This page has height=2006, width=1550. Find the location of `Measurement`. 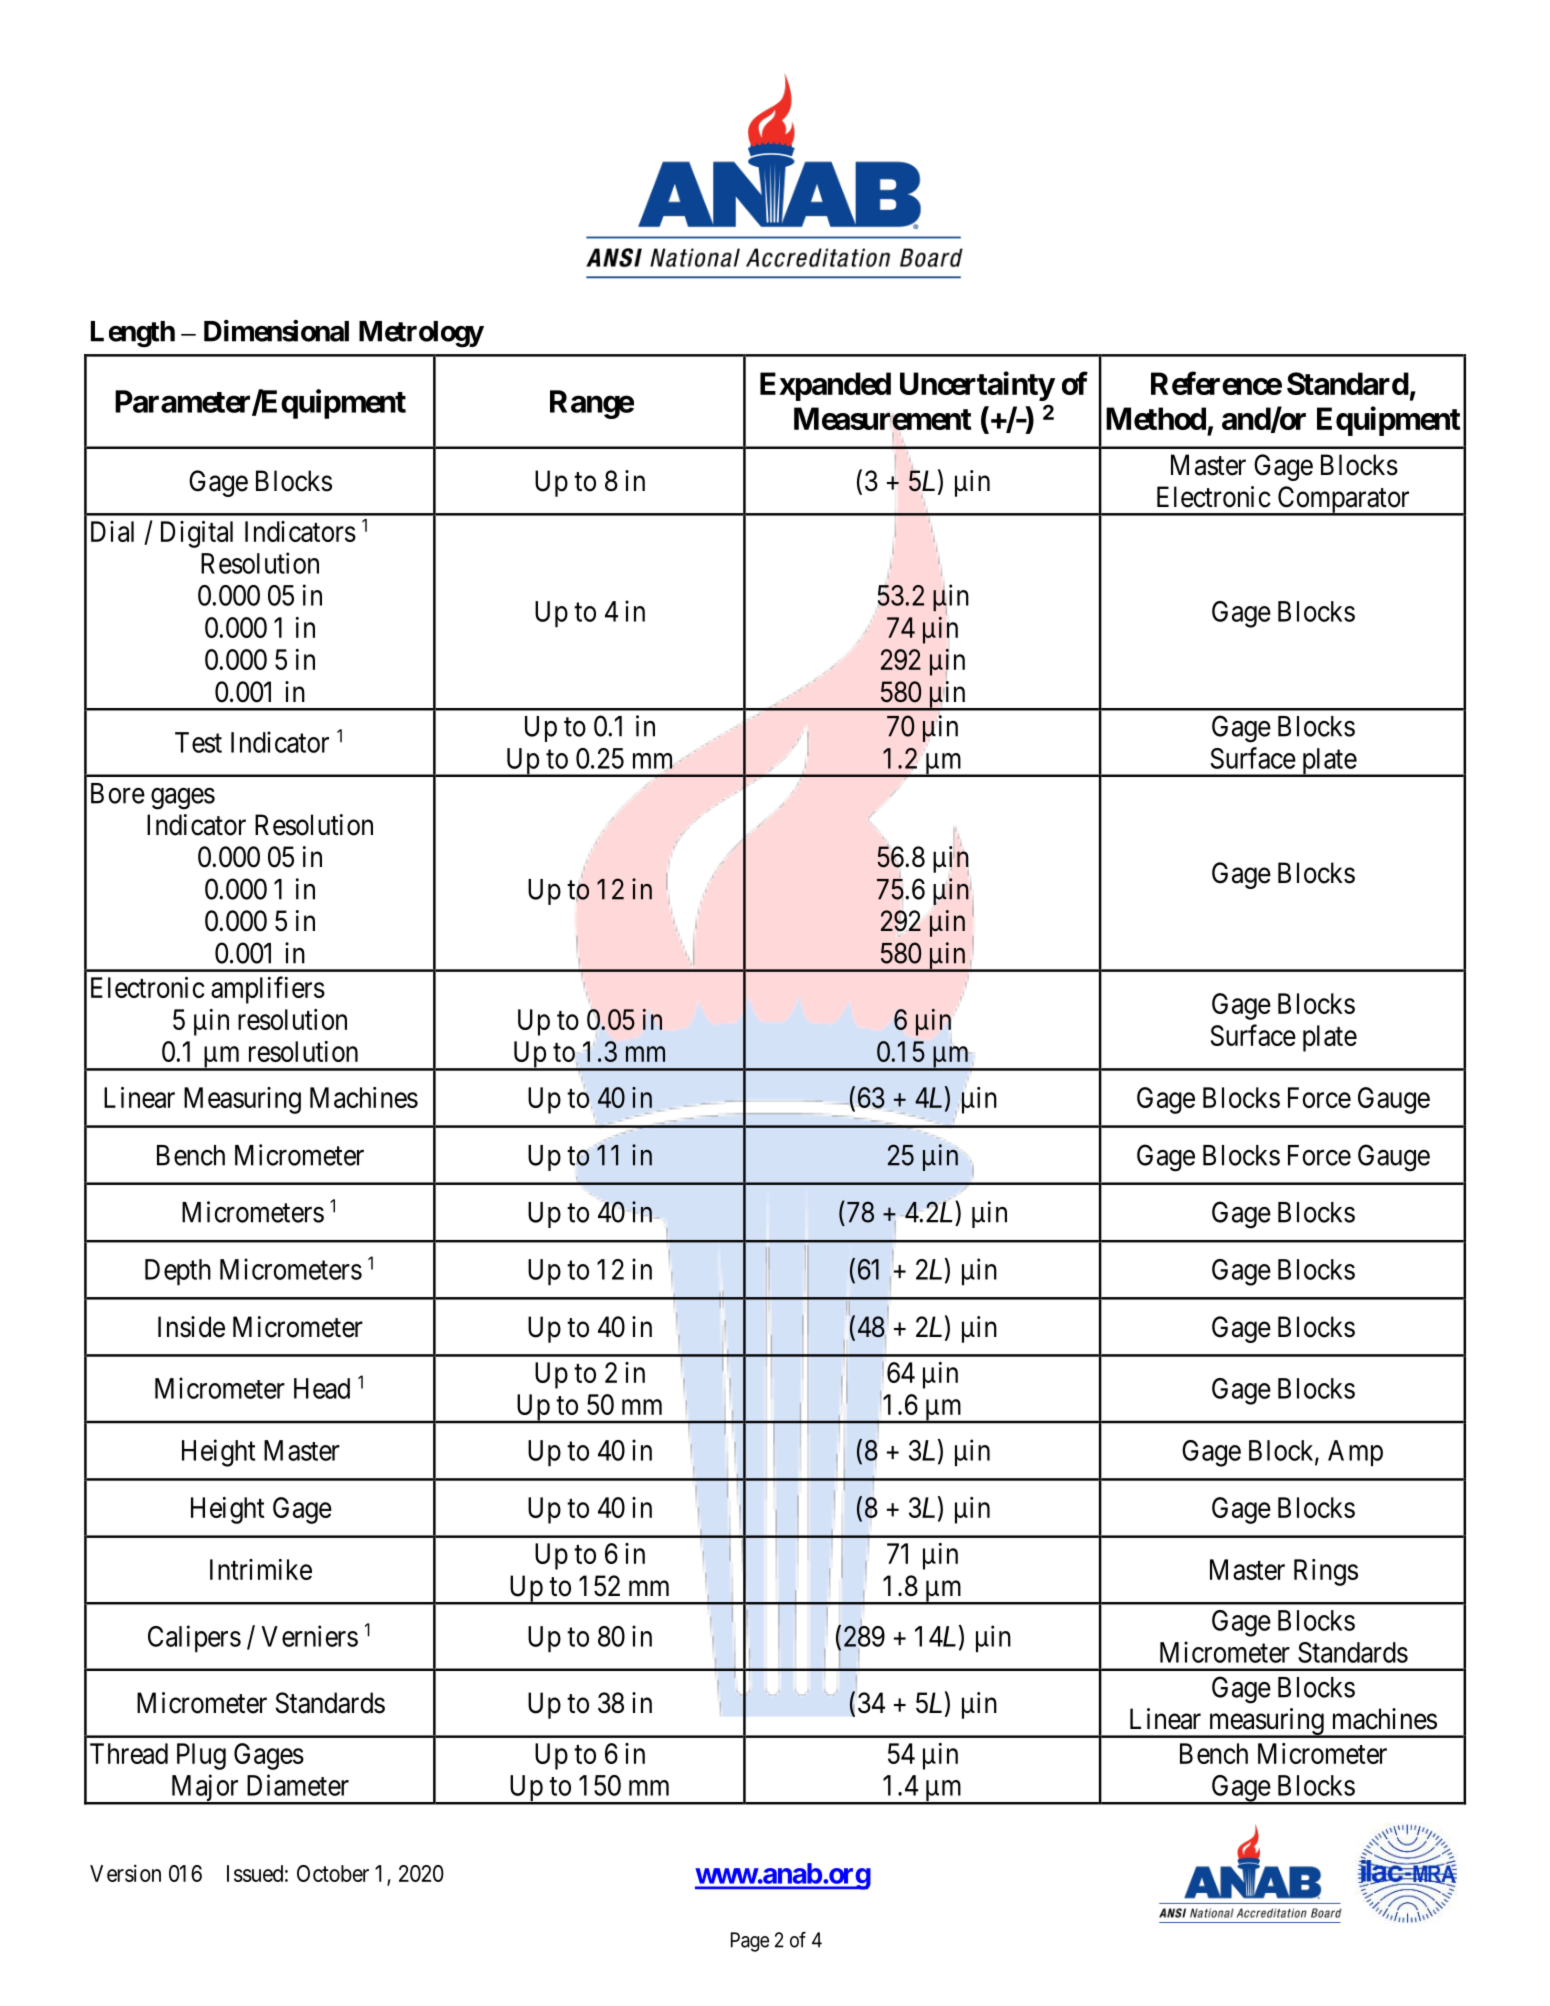

Measurement is located at coordinates (882, 418).
